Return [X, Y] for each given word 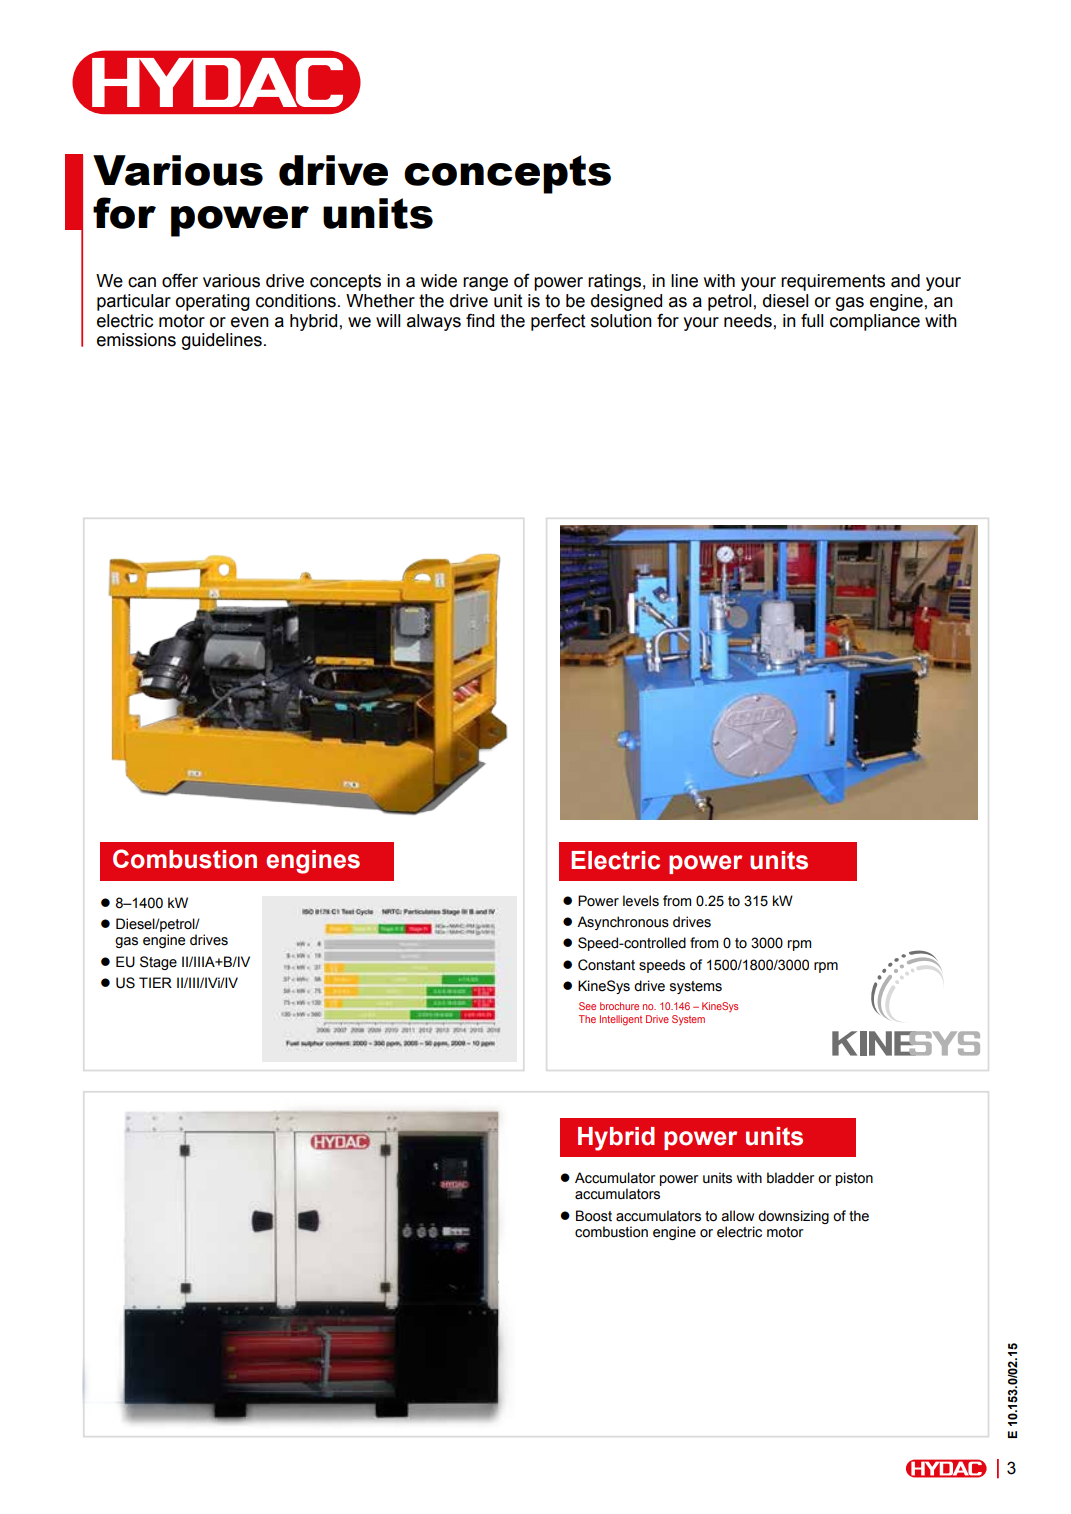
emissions [136, 340]
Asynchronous [623, 923]
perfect [558, 322]
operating [213, 302]
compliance [875, 322]
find [480, 320]
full [812, 320]
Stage [158, 963]
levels [641, 901]
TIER [155, 982]
